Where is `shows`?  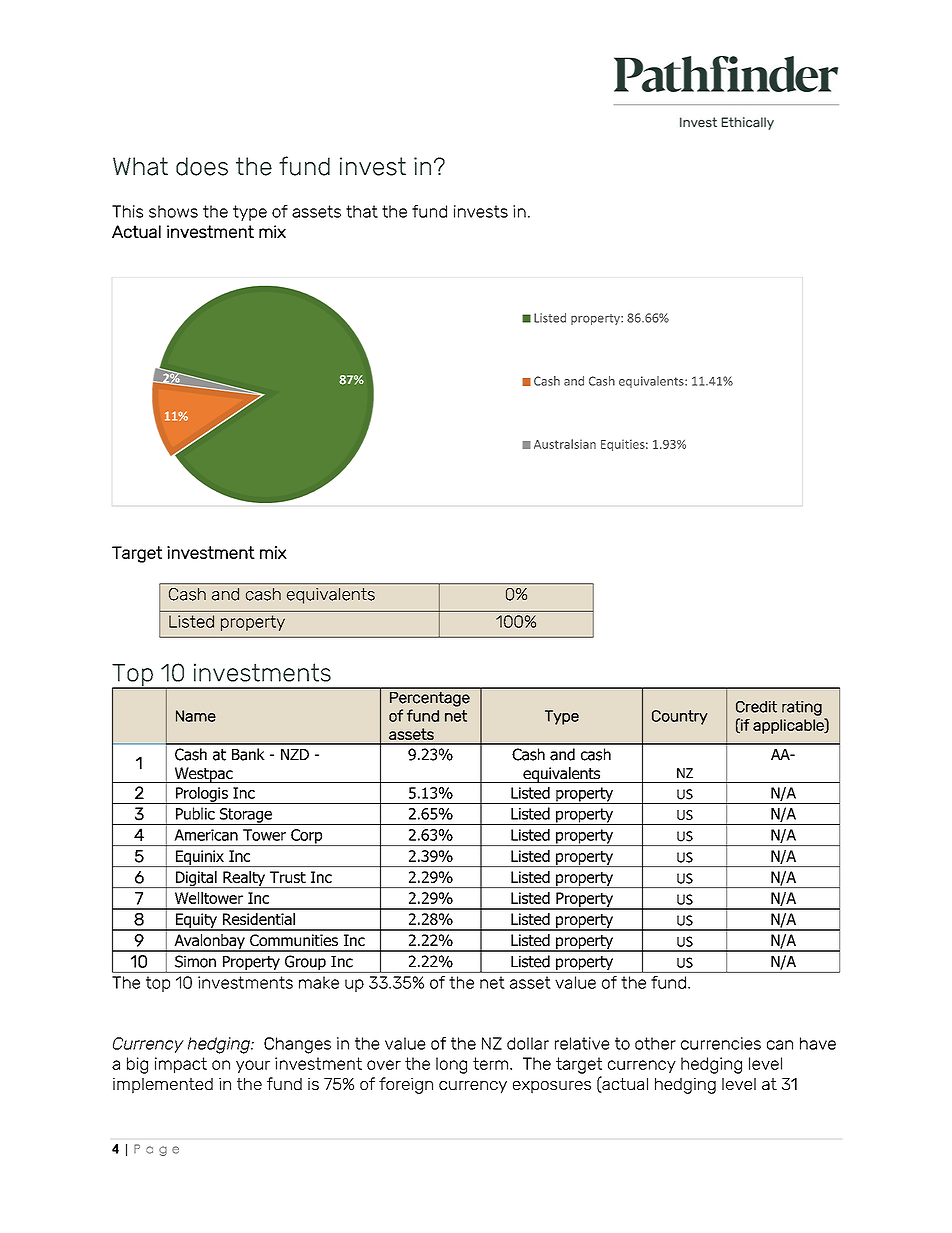
shows is located at coordinates (173, 211).
